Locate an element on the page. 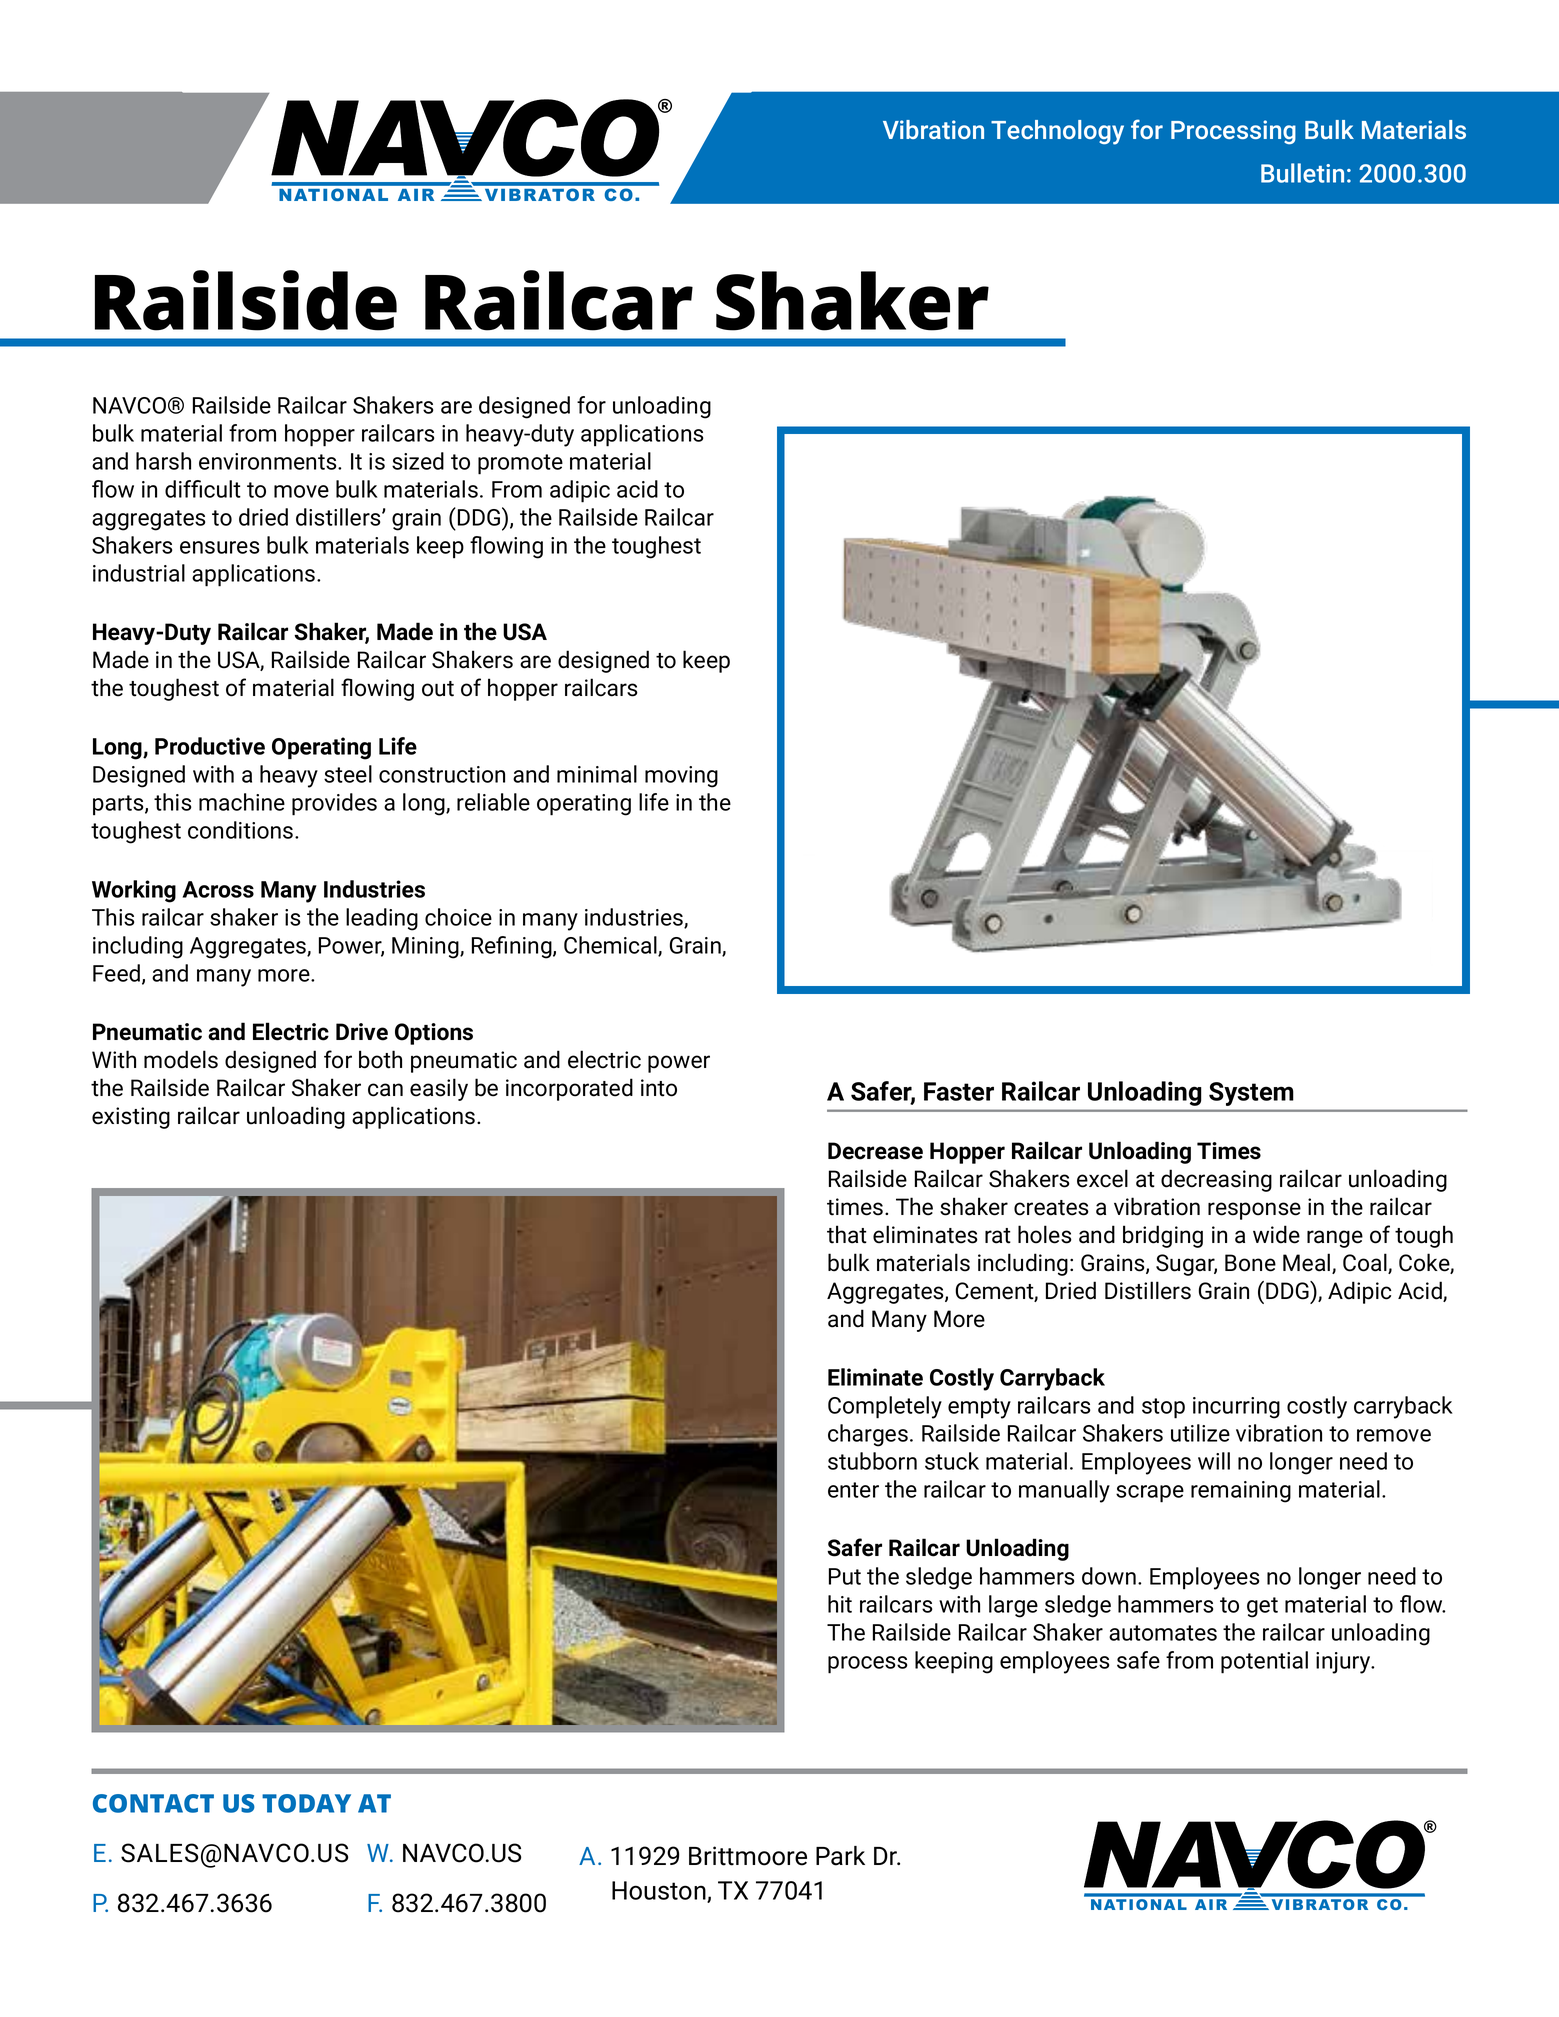  Bulletin is located at coordinates (1302, 173).
